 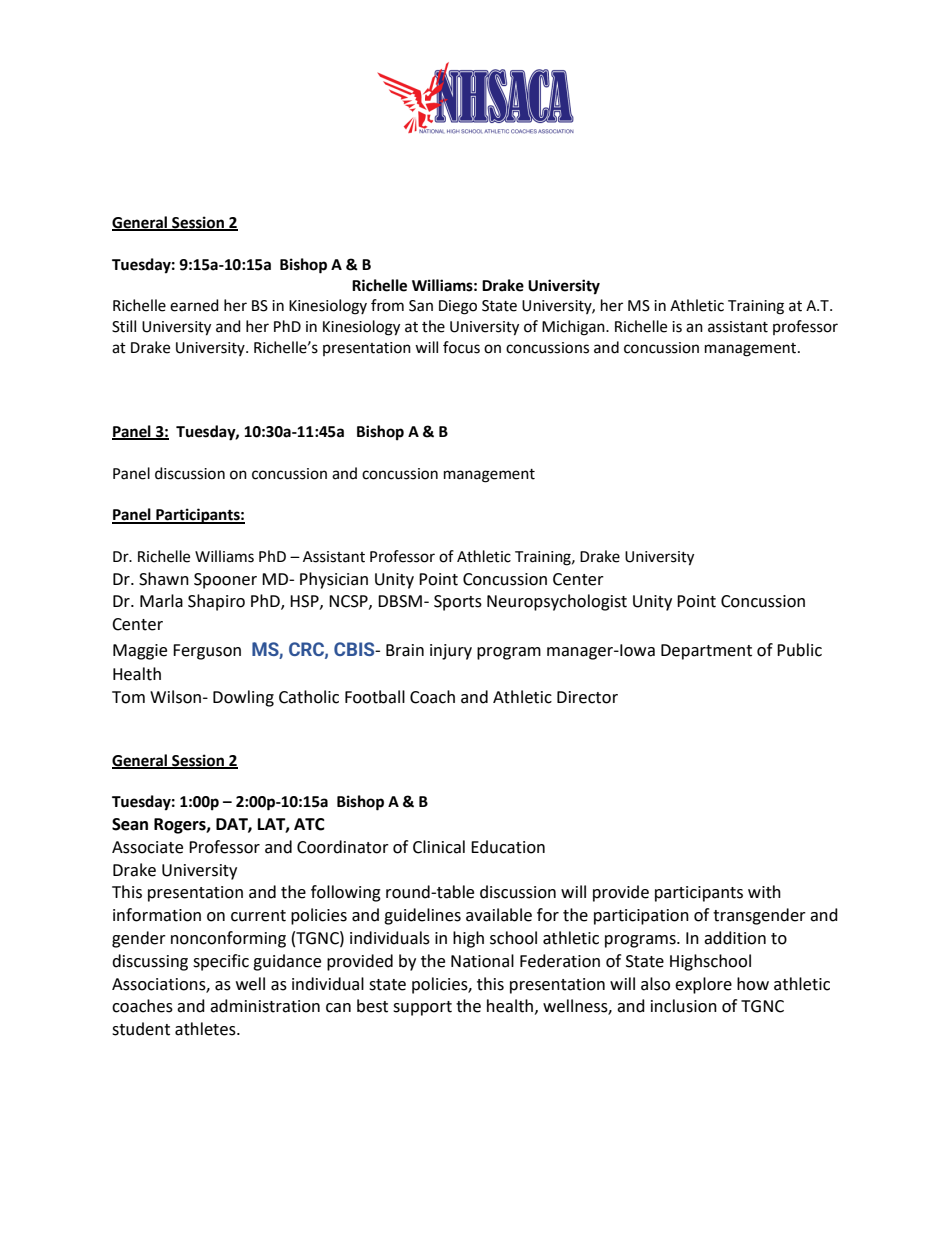 What do you see at coordinates (164, 579) in the document?
I see `Shawn` at bounding box center [164, 579].
